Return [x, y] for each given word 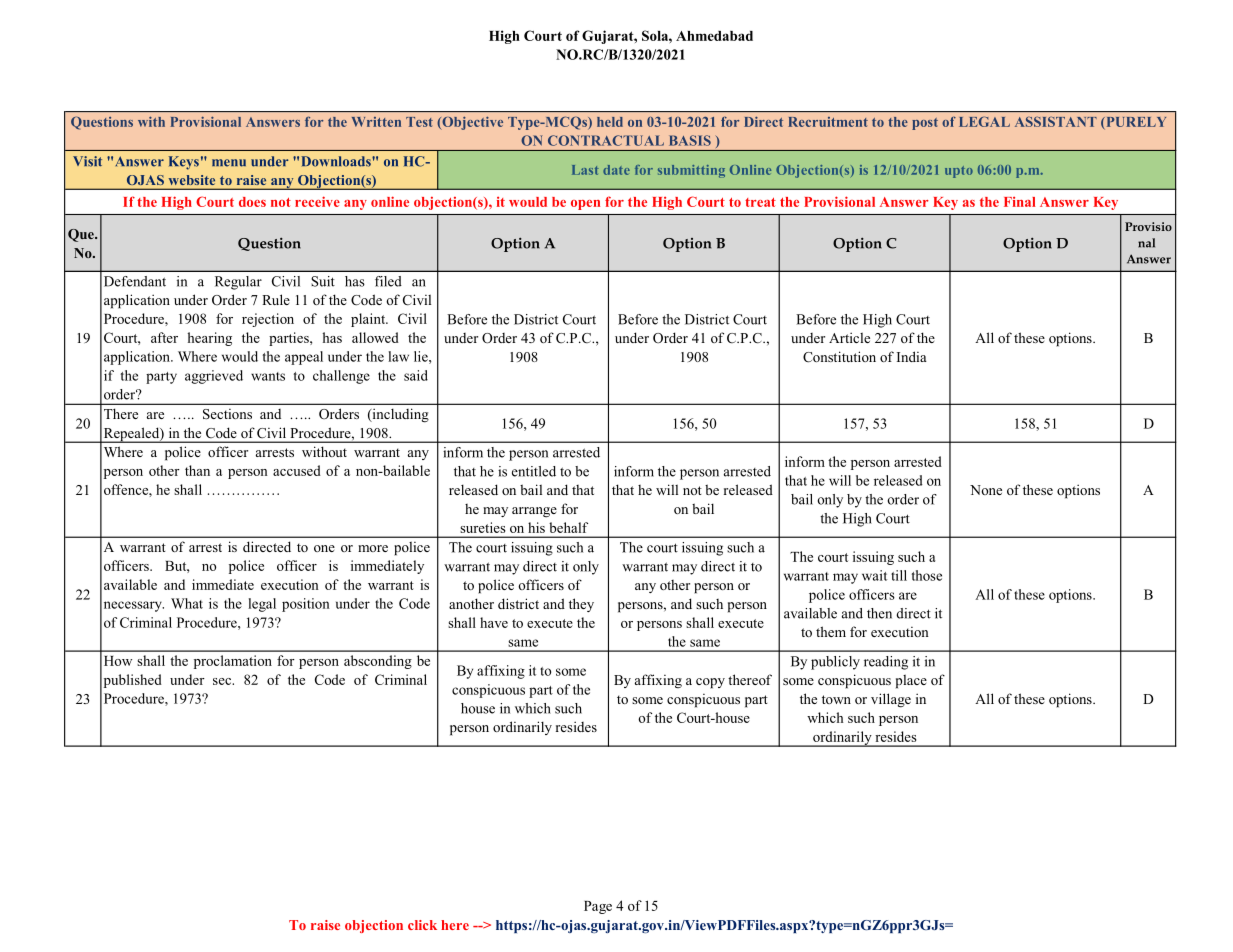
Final [1019, 202]
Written [376, 122]
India [912, 356]
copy [710, 683]
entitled [534, 471]
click [422, 925]
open [585, 205]
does [252, 202]
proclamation [233, 662]
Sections [227, 414]
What [187, 603]
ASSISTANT [1056, 122]
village [891, 700]
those [927, 575]
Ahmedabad [714, 36]
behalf [568, 527]
